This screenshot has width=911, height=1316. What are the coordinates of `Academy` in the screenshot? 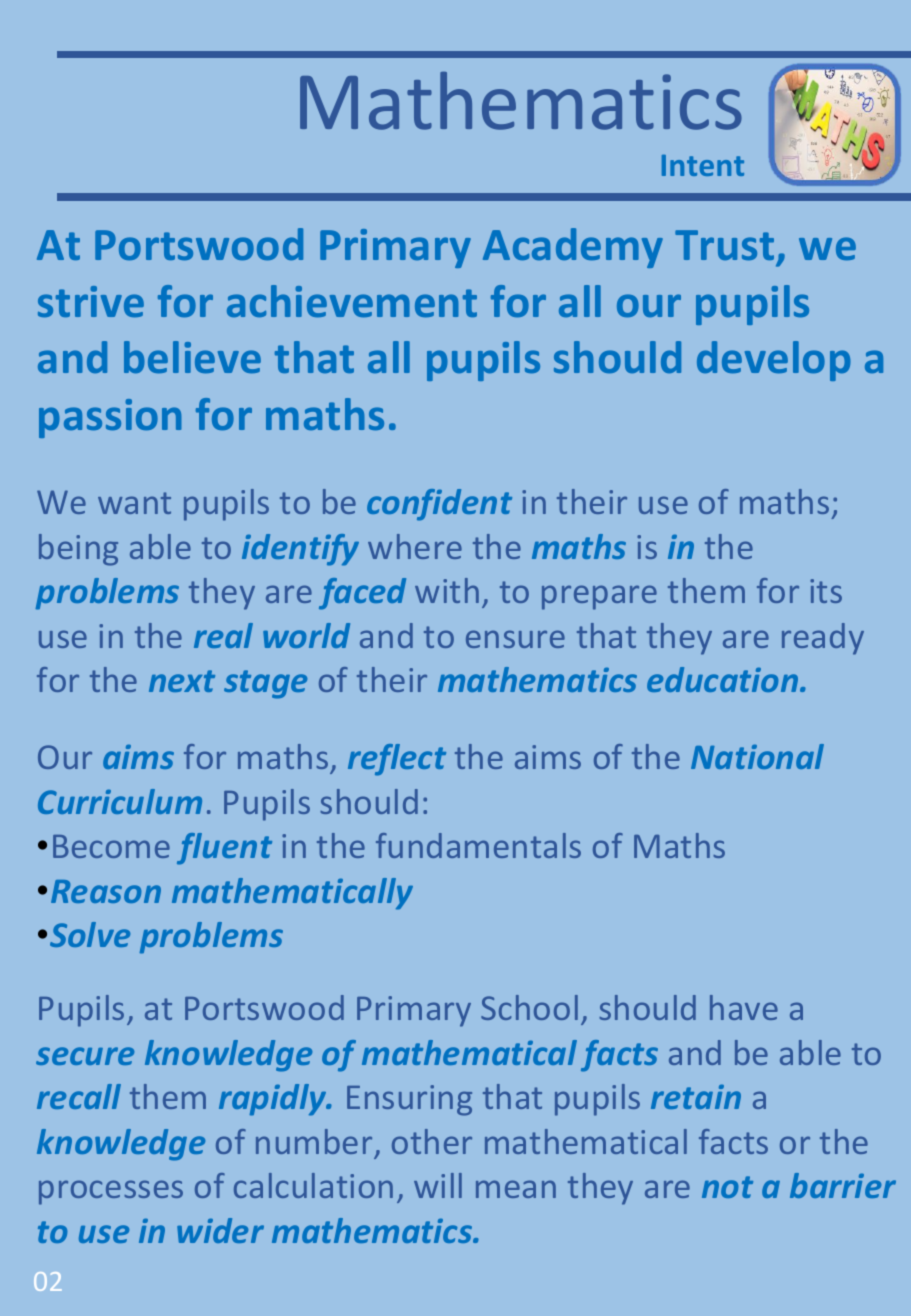 It's located at (573, 248).
